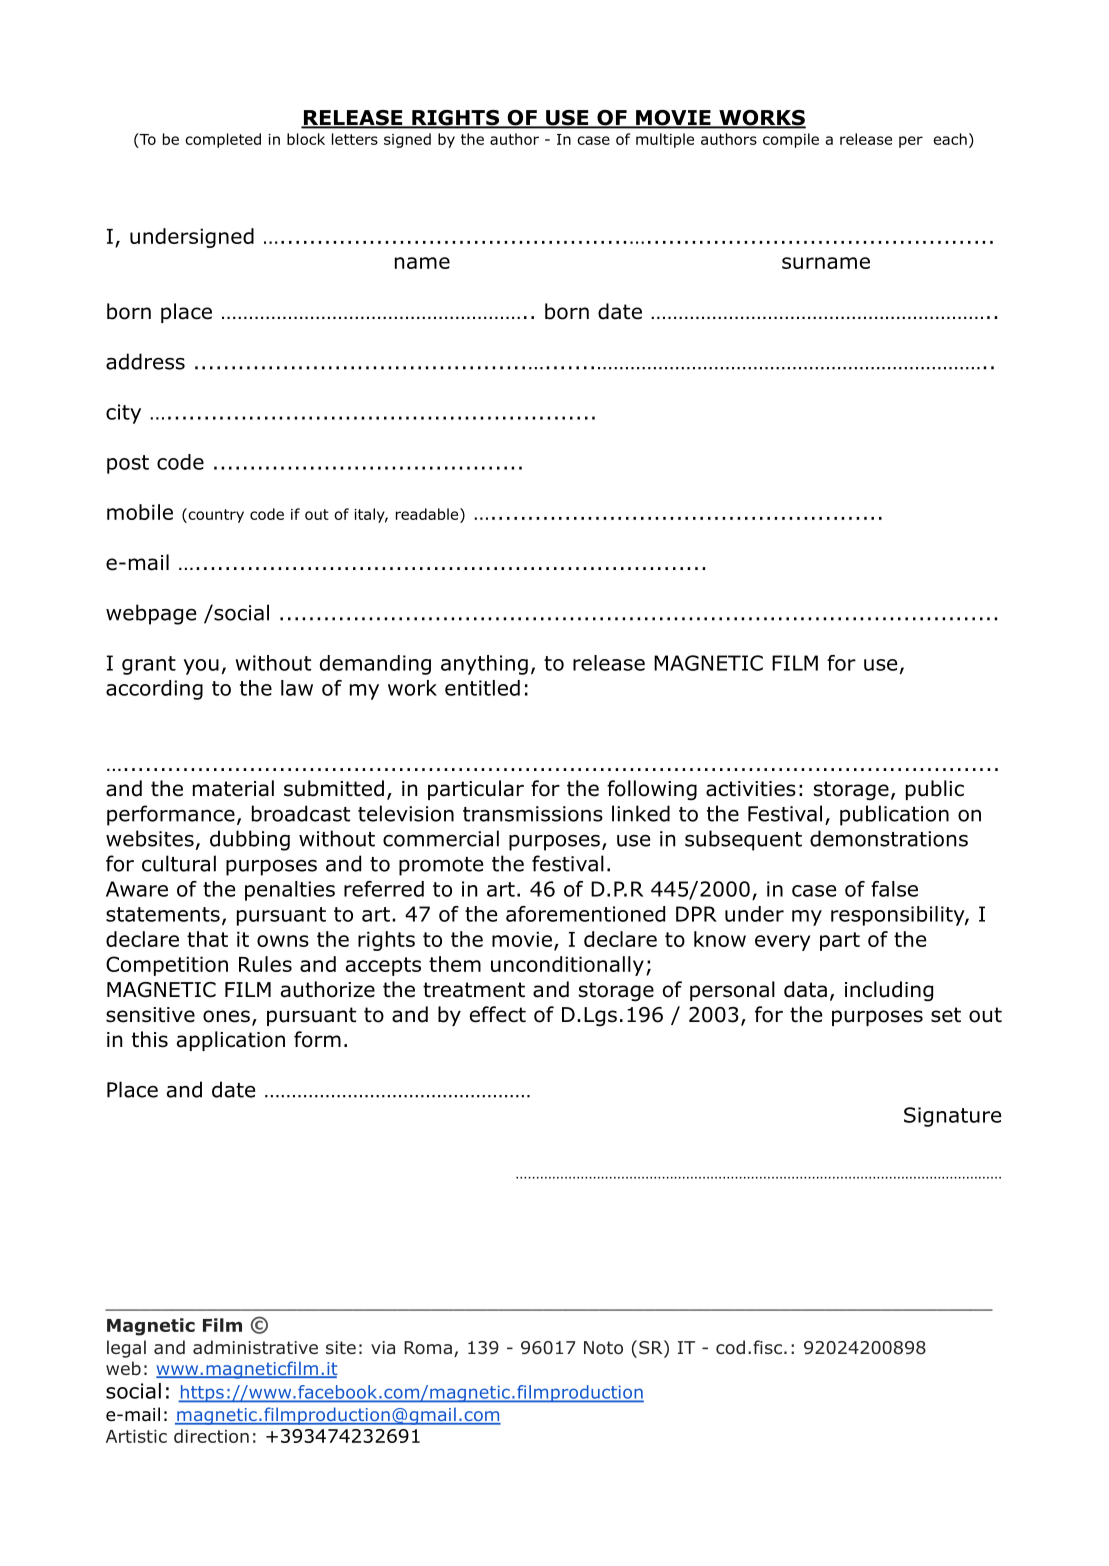 The image size is (1109, 1566). What do you see at coordinates (567, 966) in the screenshot?
I see `unconditionally` at bounding box center [567, 966].
